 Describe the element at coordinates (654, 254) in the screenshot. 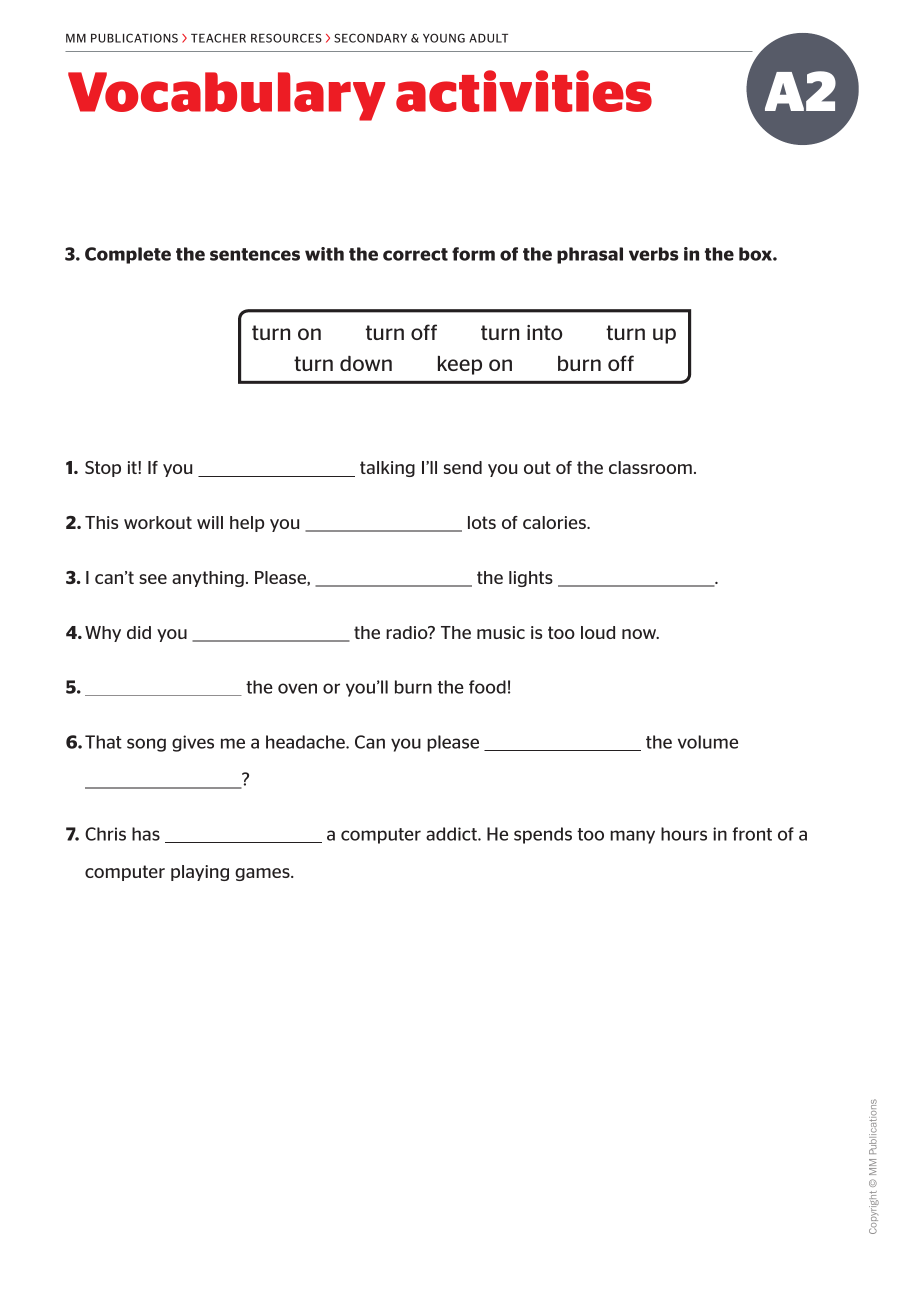

I see `verbs` at that location.
